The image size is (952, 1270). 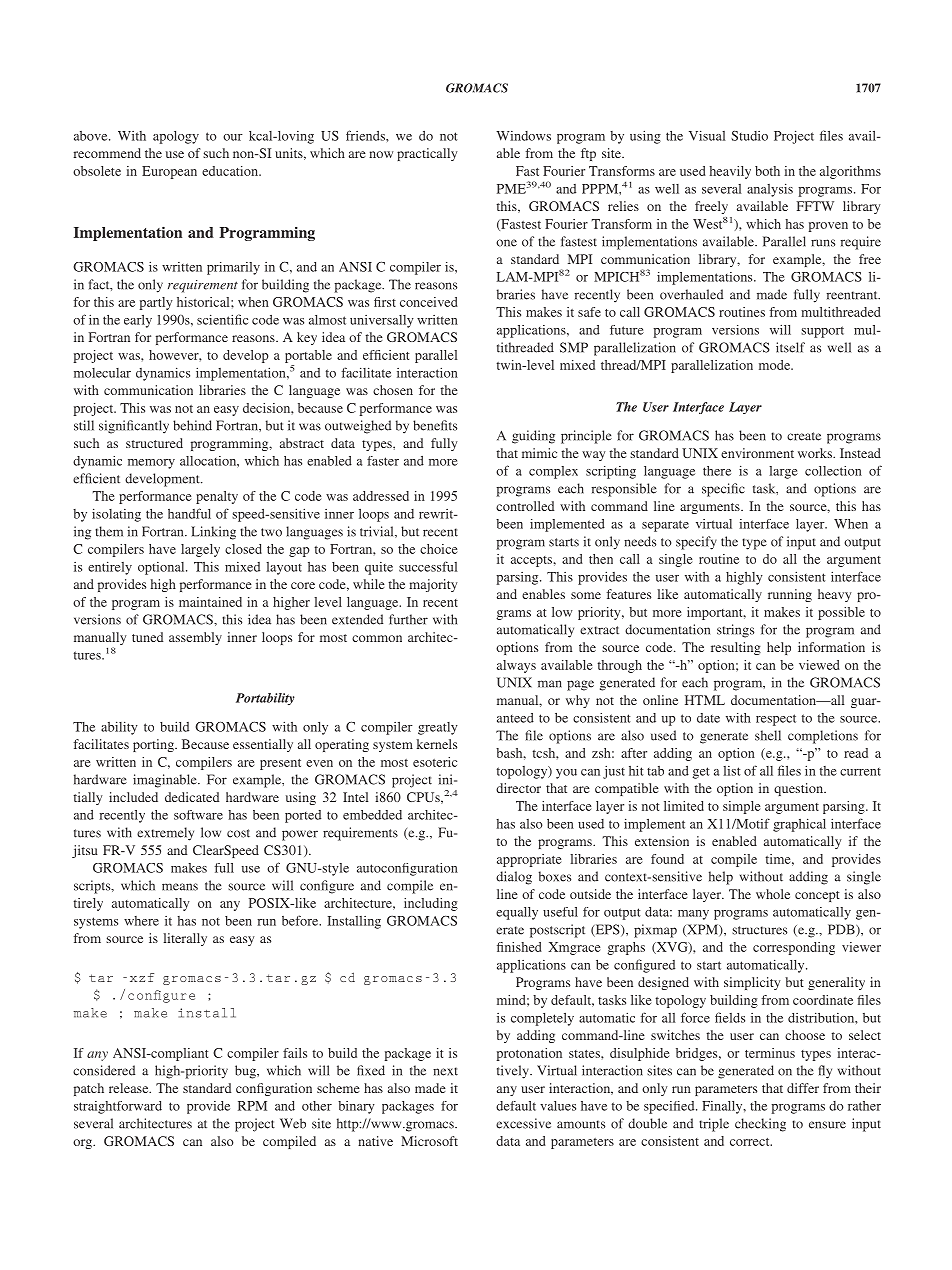 I want to click on controlled, so click(x=525, y=506).
